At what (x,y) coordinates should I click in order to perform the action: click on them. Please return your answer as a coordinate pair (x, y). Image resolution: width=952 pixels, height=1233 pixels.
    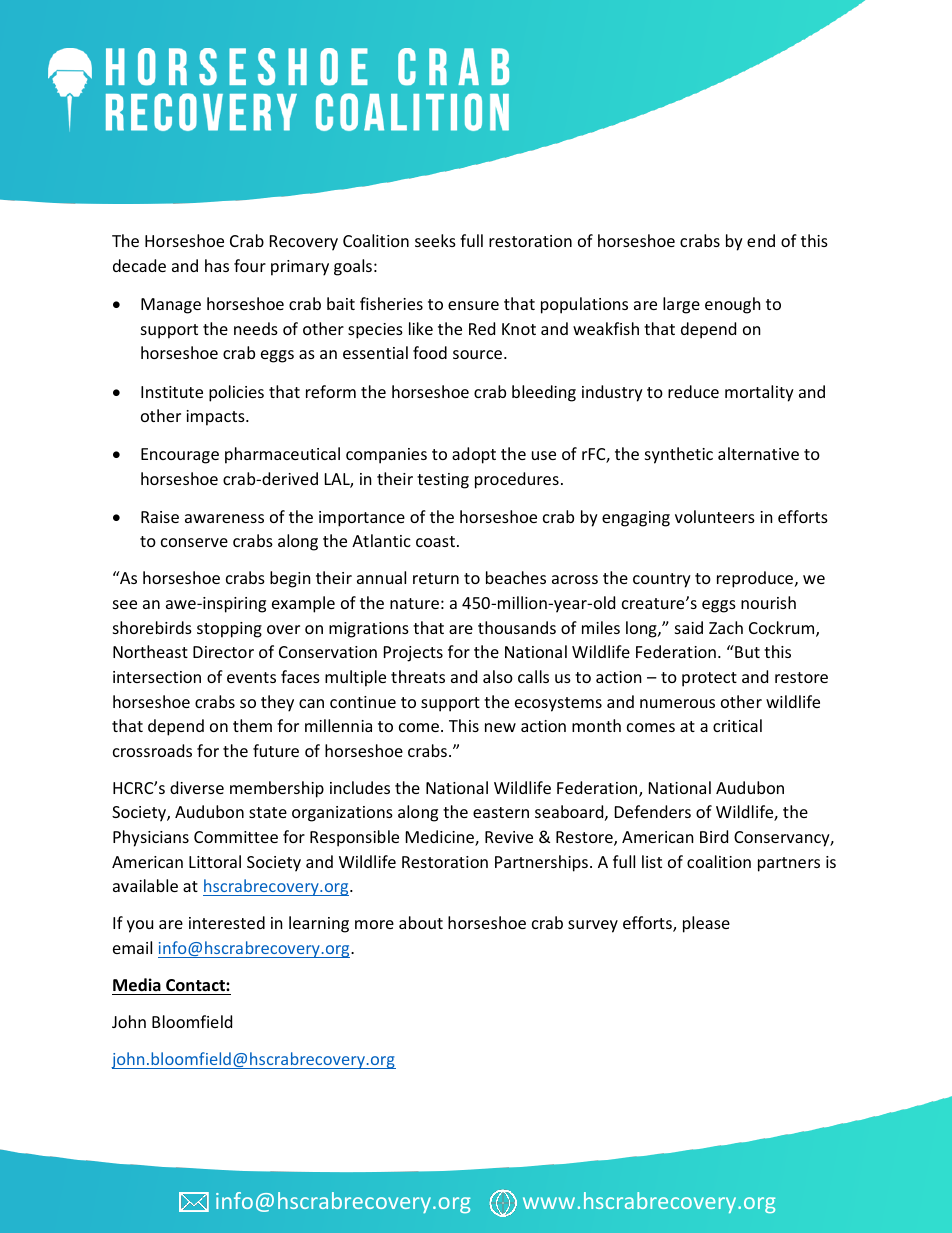
    Looking at the image, I should click on (252, 725).
